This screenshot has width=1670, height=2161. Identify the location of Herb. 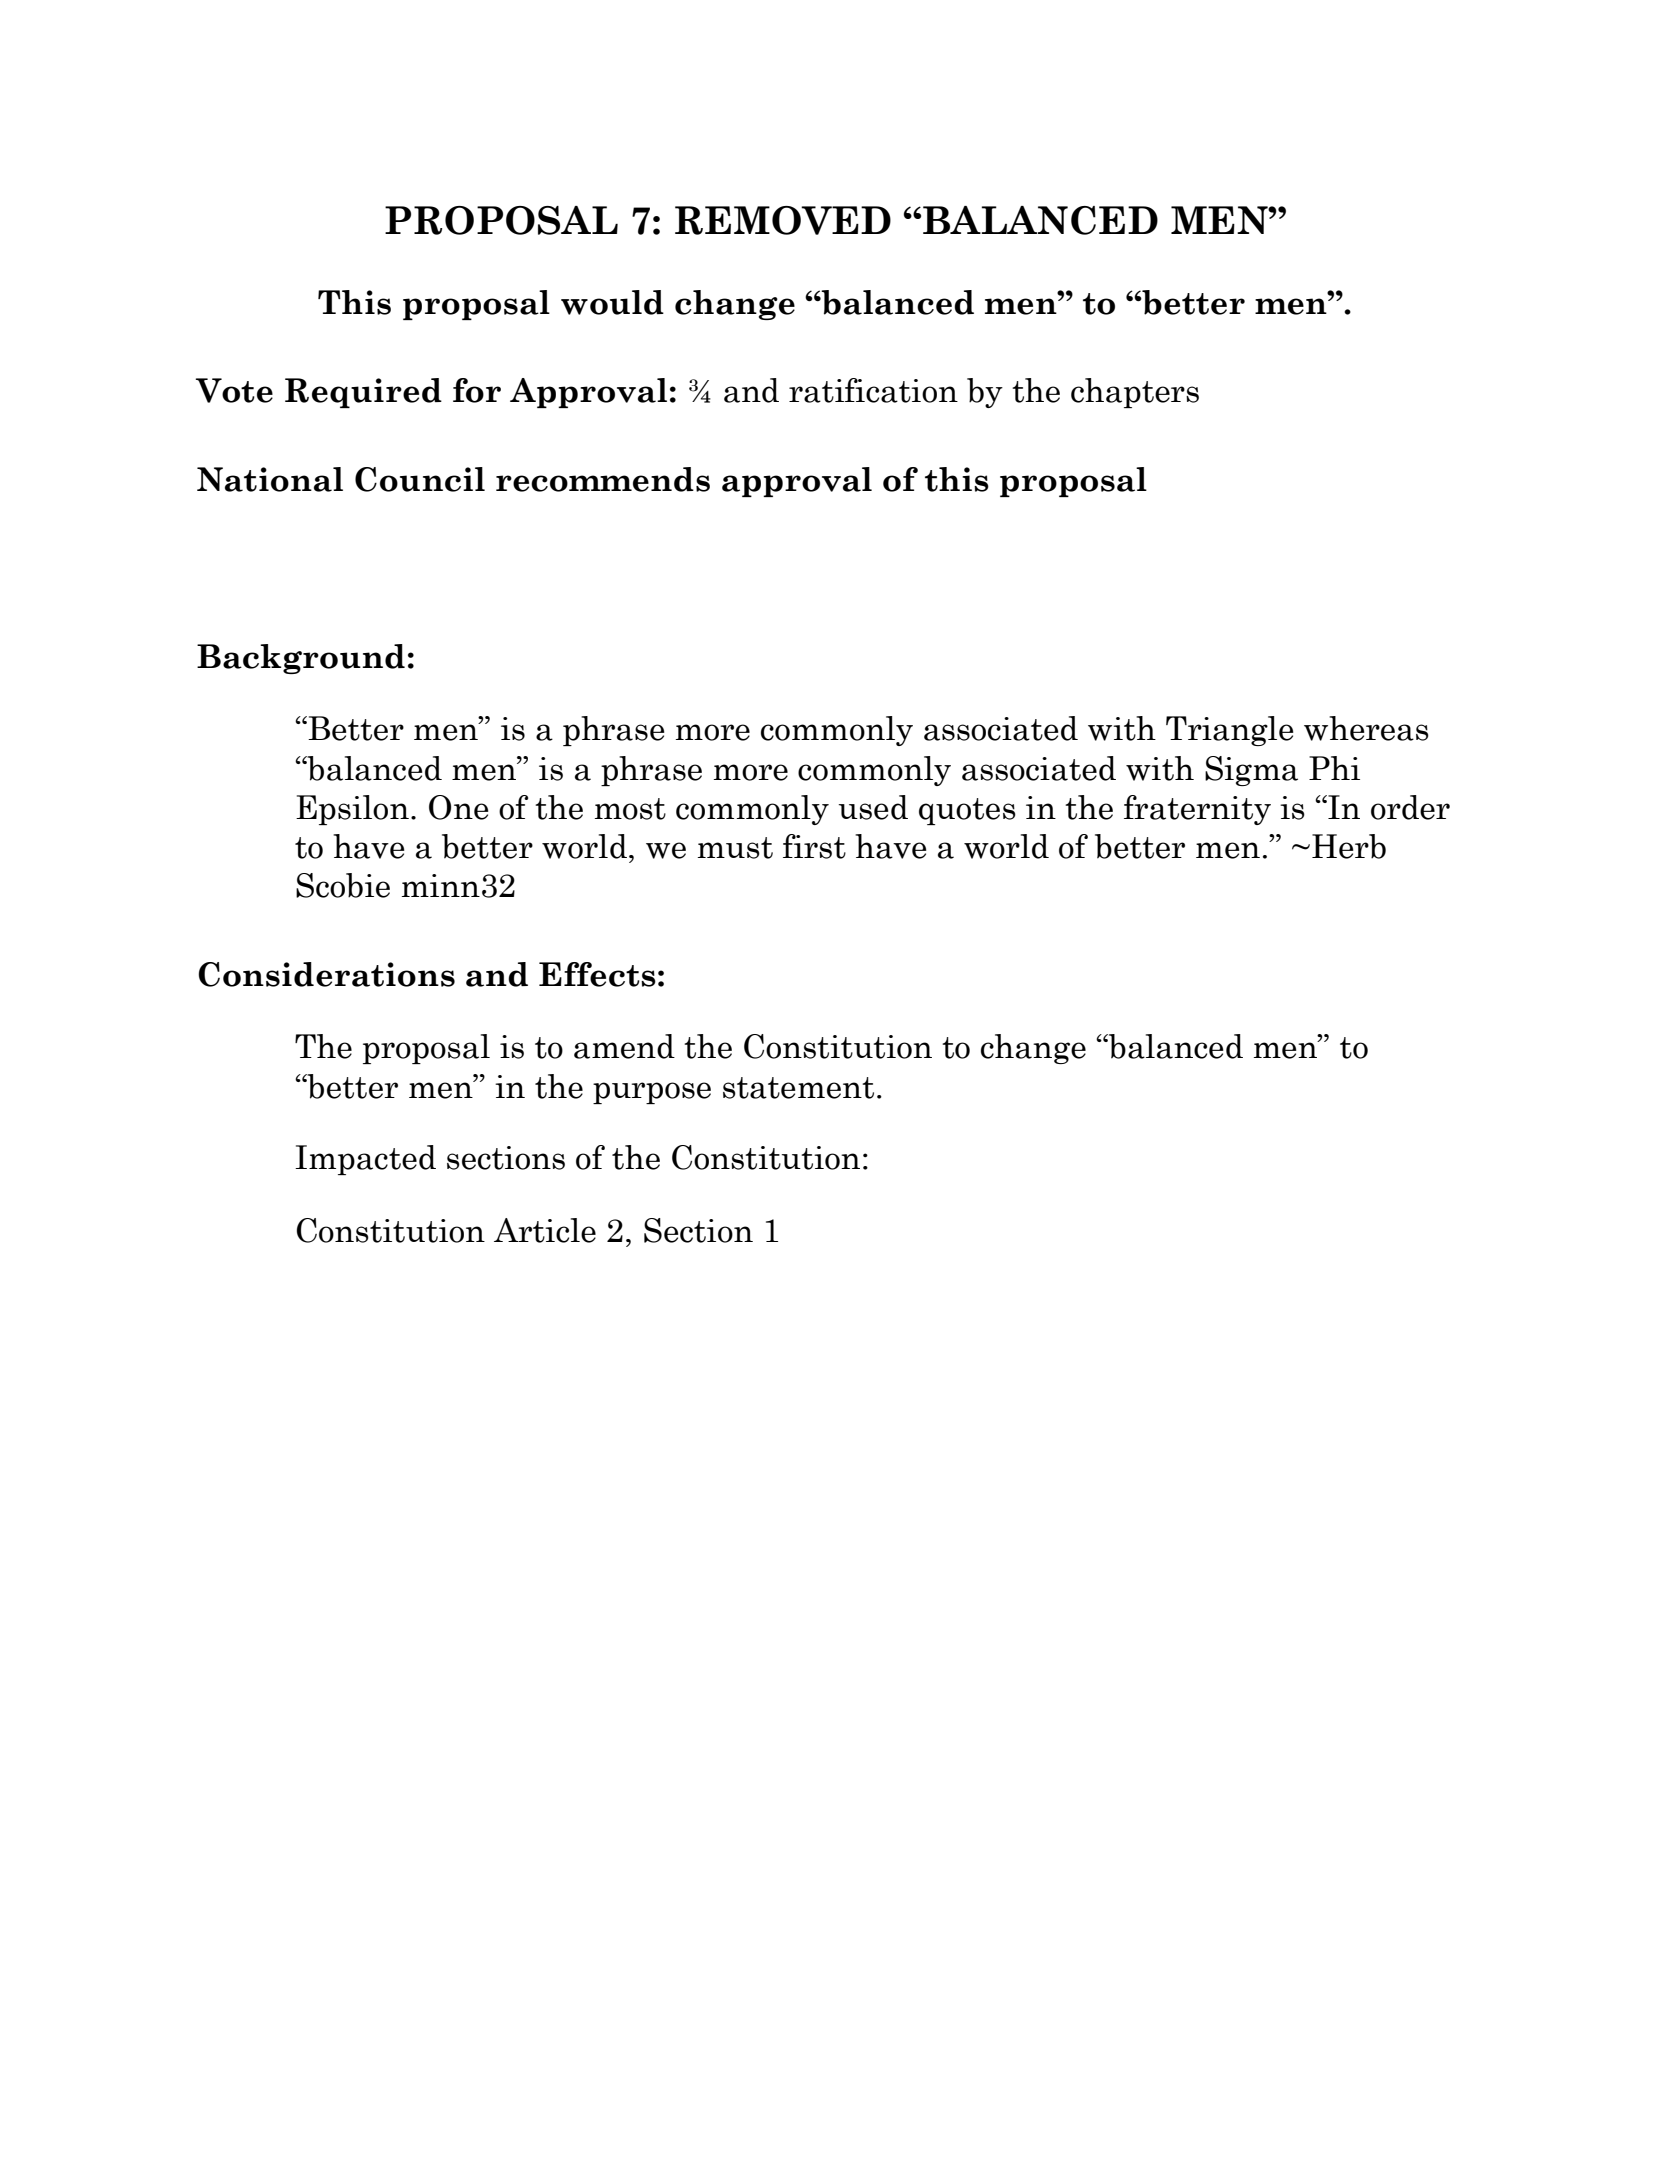
(1349, 846).
